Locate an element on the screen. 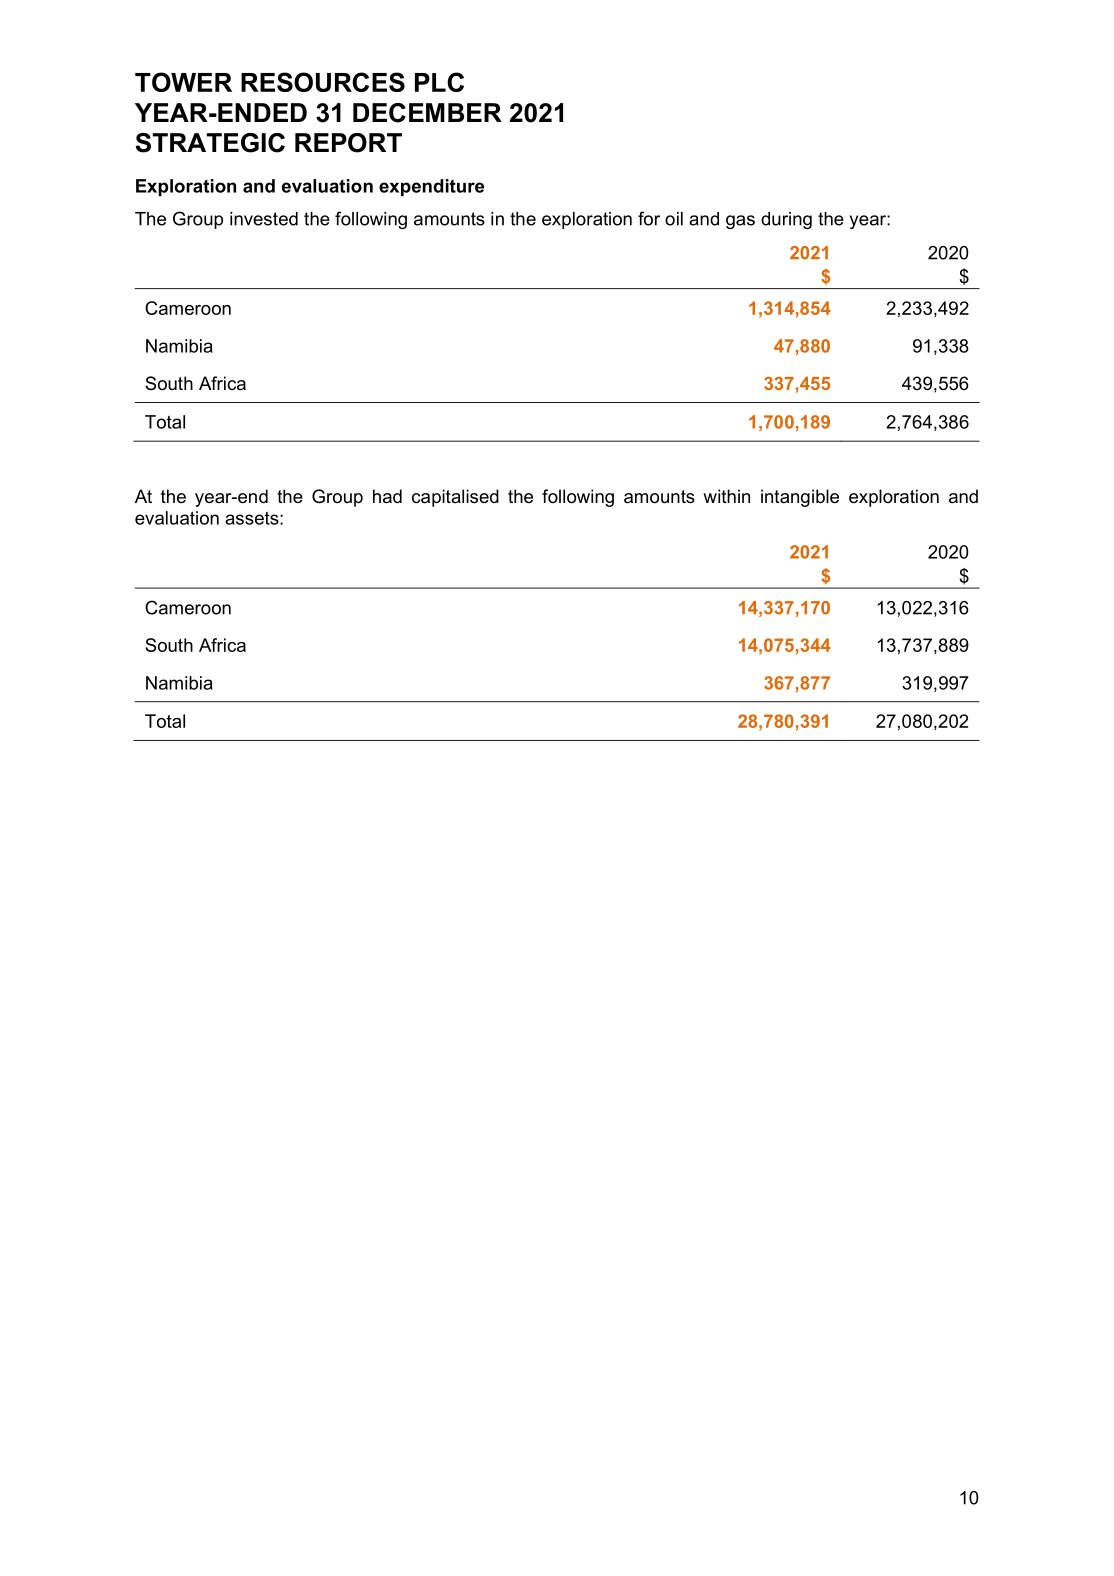  expenditure is located at coordinates (431, 187).
